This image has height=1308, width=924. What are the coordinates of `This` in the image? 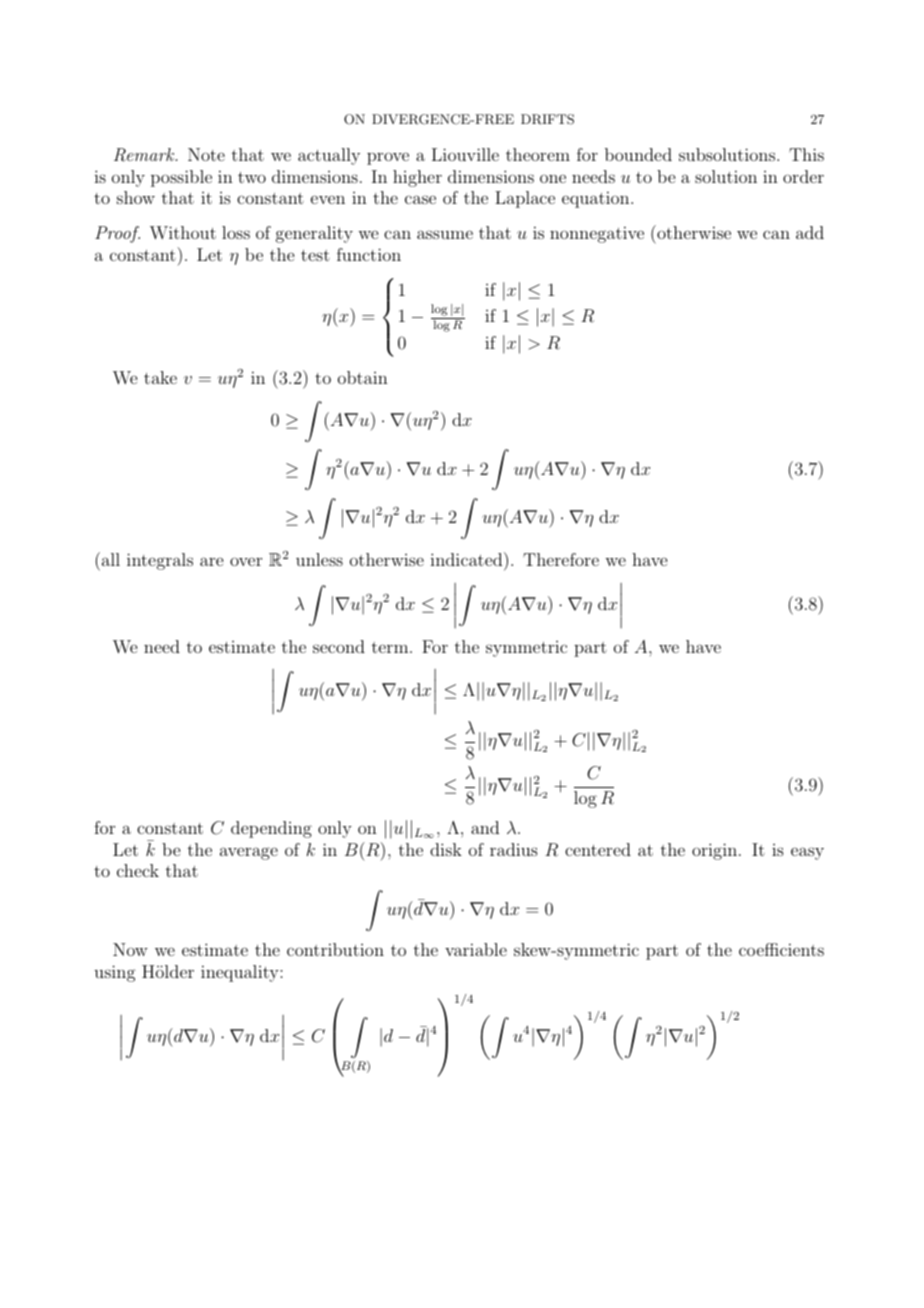 It's located at (806, 154).
